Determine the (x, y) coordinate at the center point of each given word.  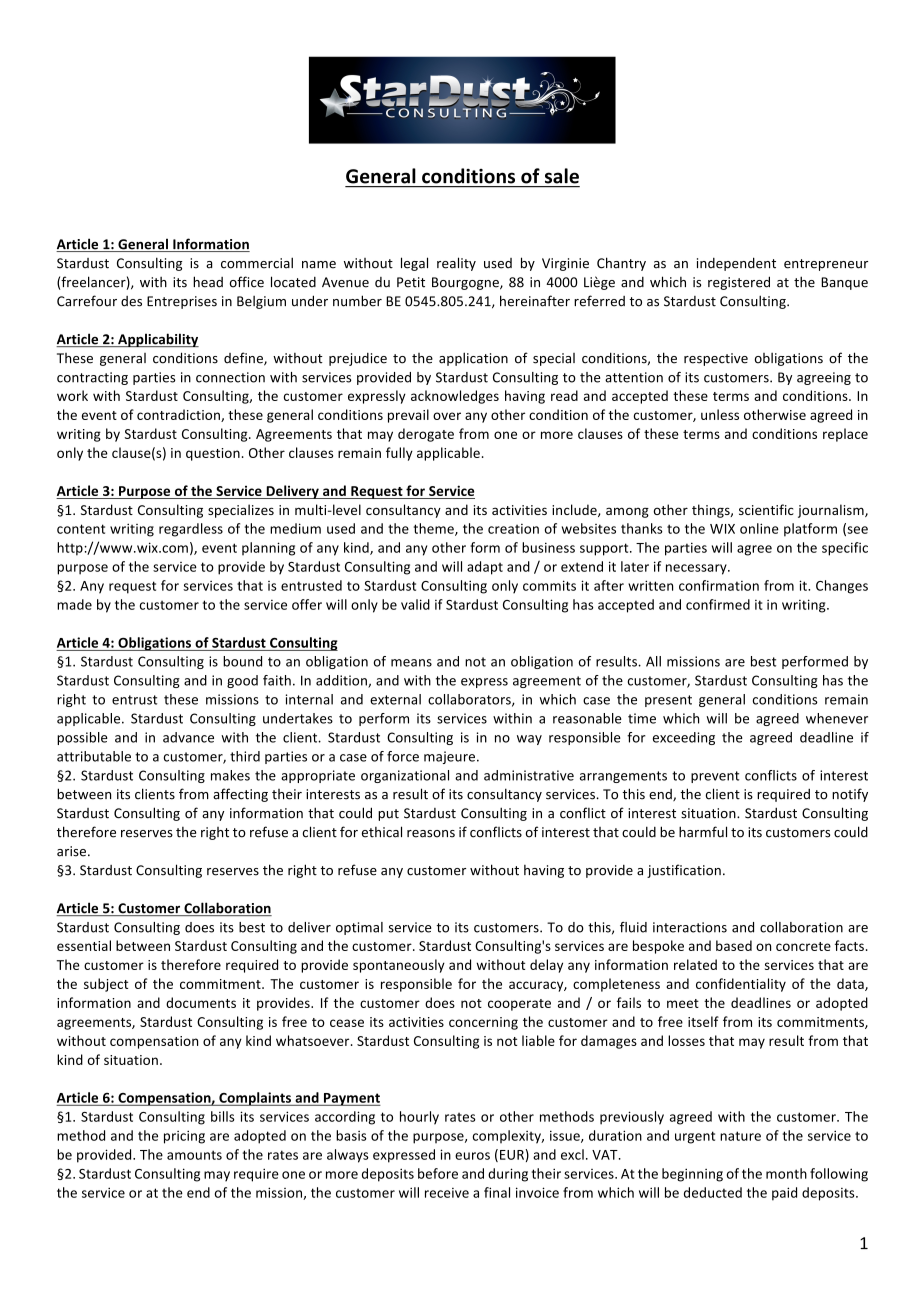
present (668, 701)
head (208, 282)
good (242, 681)
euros (472, 1156)
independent (736, 264)
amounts (194, 1155)
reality (456, 264)
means (411, 663)
